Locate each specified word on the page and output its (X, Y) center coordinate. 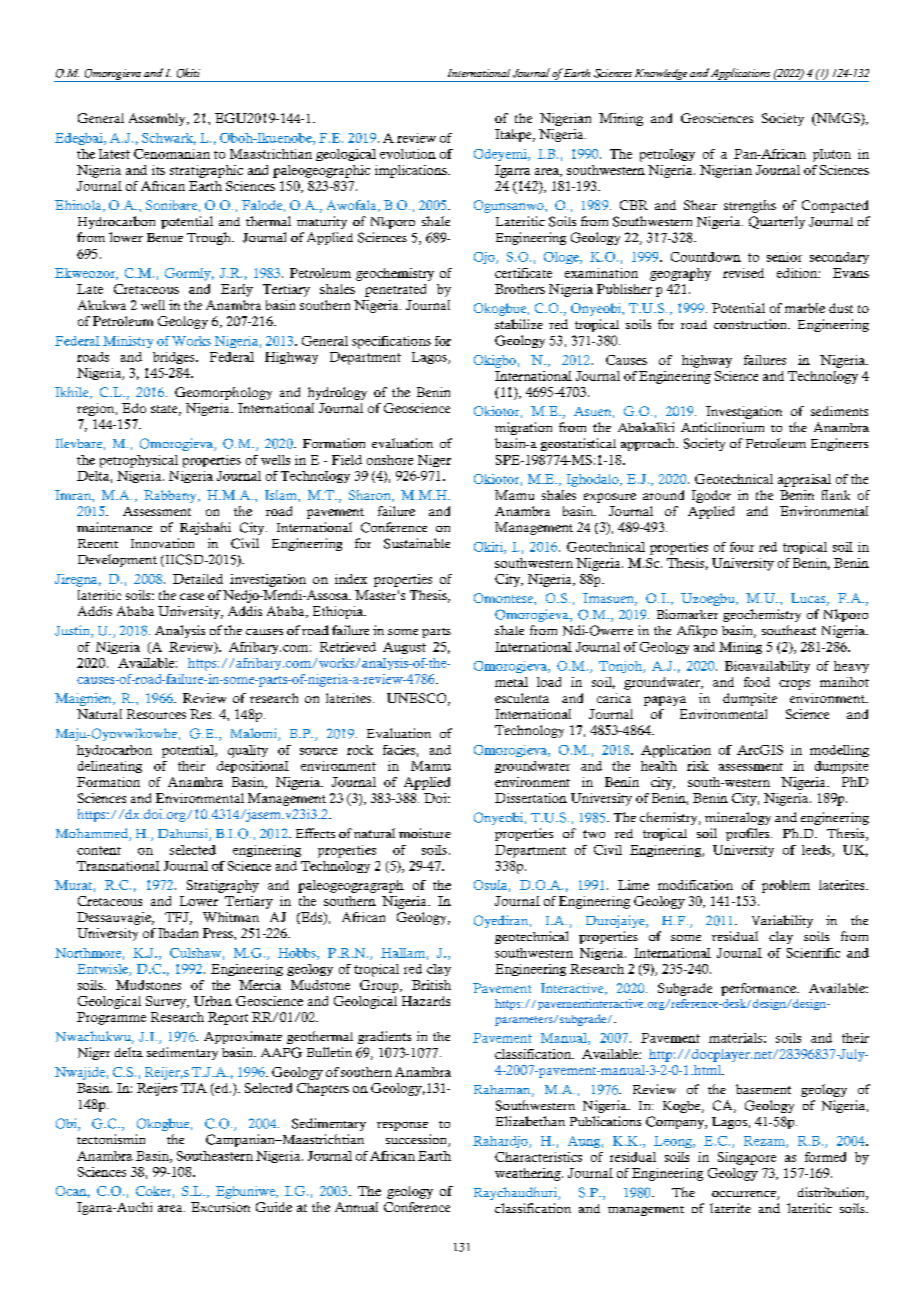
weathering (529, 1174)
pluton (832, 155)
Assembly (158, 119)
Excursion (220, 1207)
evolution (408, 154)
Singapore (747, 1158)
